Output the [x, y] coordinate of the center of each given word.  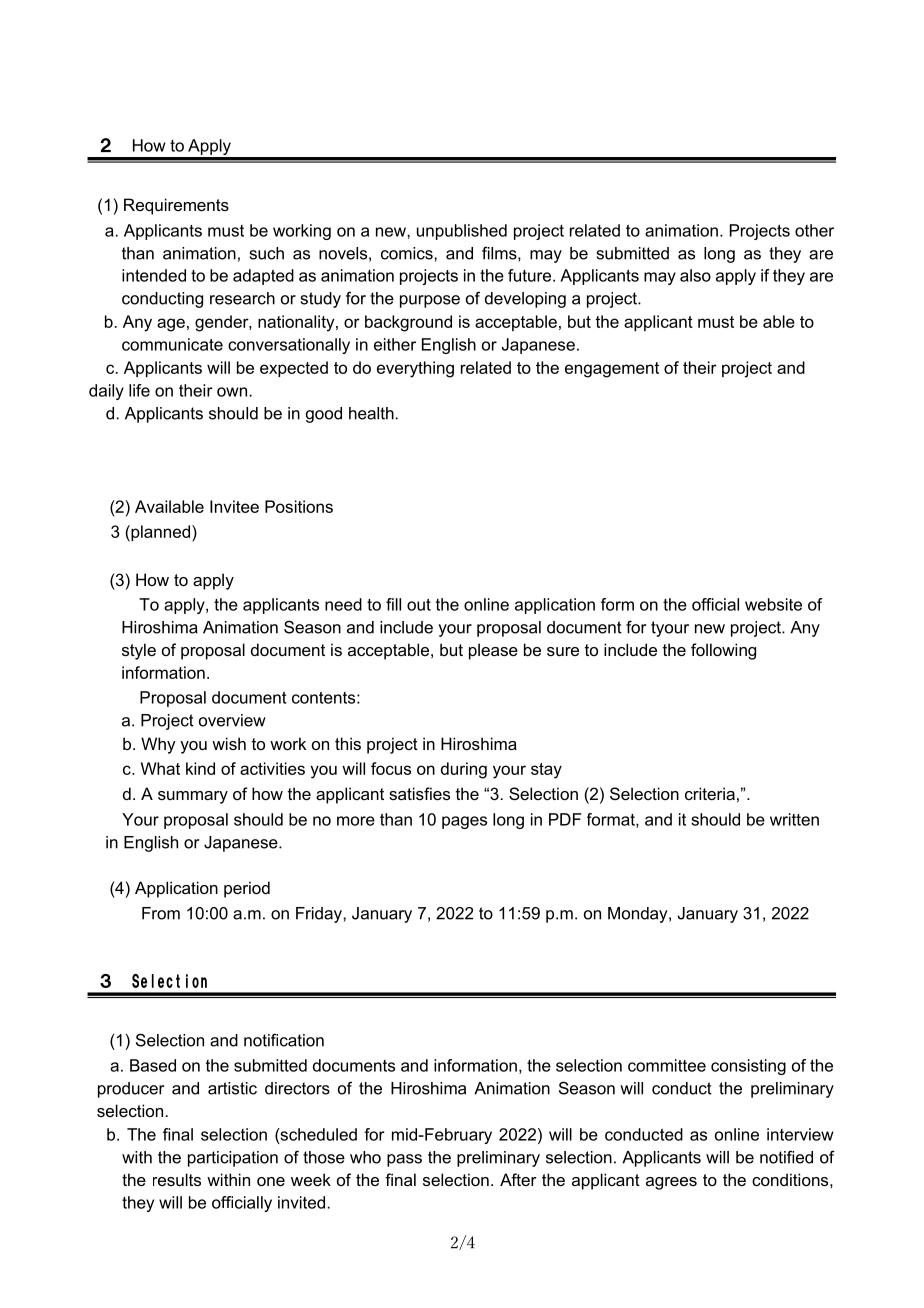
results [177, 1179]
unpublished [462, 232]
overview [232, 720]
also [695, 275]
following [723, 651]
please [493, 651]
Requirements [176, 206]
